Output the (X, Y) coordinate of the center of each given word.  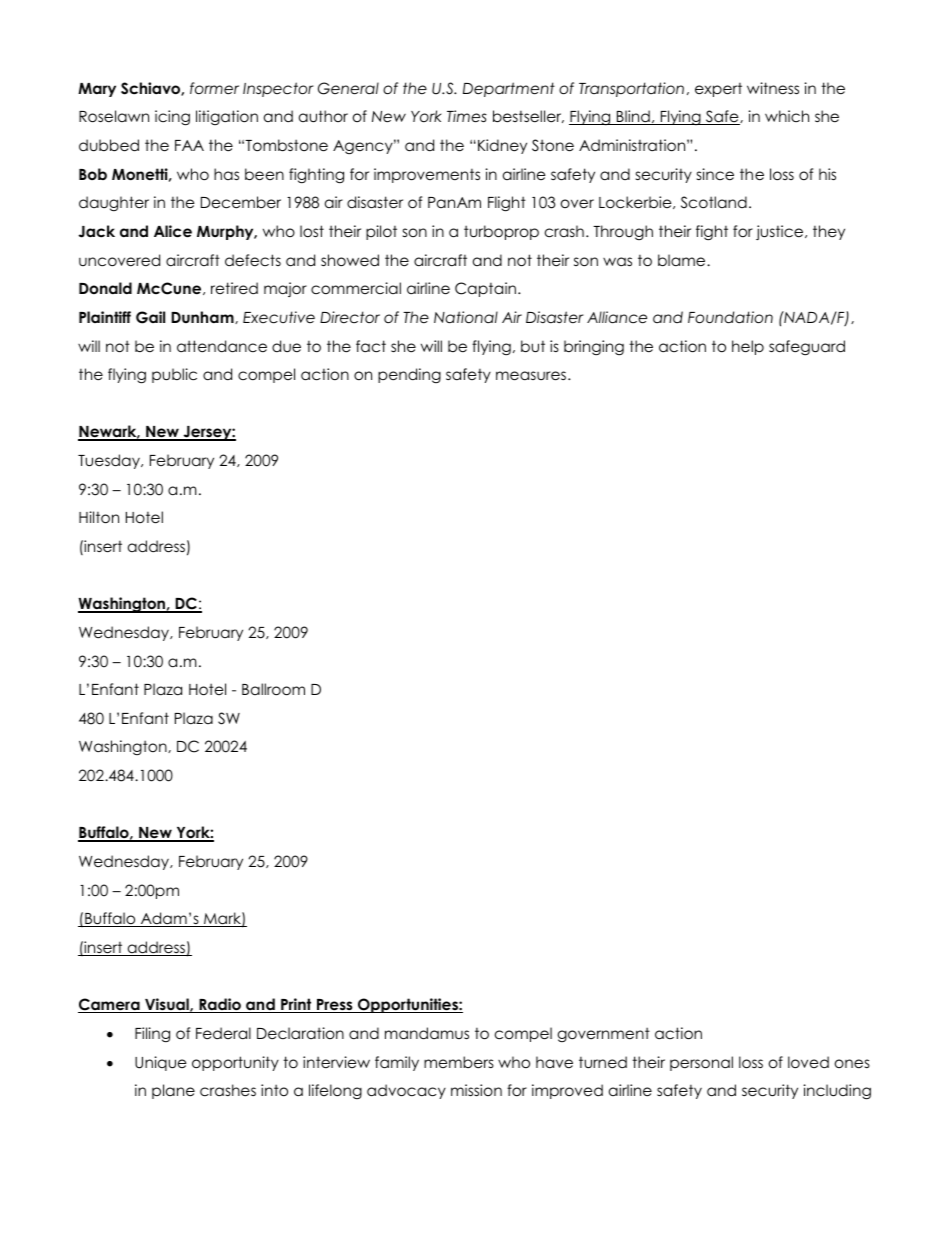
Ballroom (273, 689)
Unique (161, 1063)
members (459, 1062)
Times (467, 116)
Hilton (99, 517)
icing (172, 118)
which (787, 116)
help (748, 347)
